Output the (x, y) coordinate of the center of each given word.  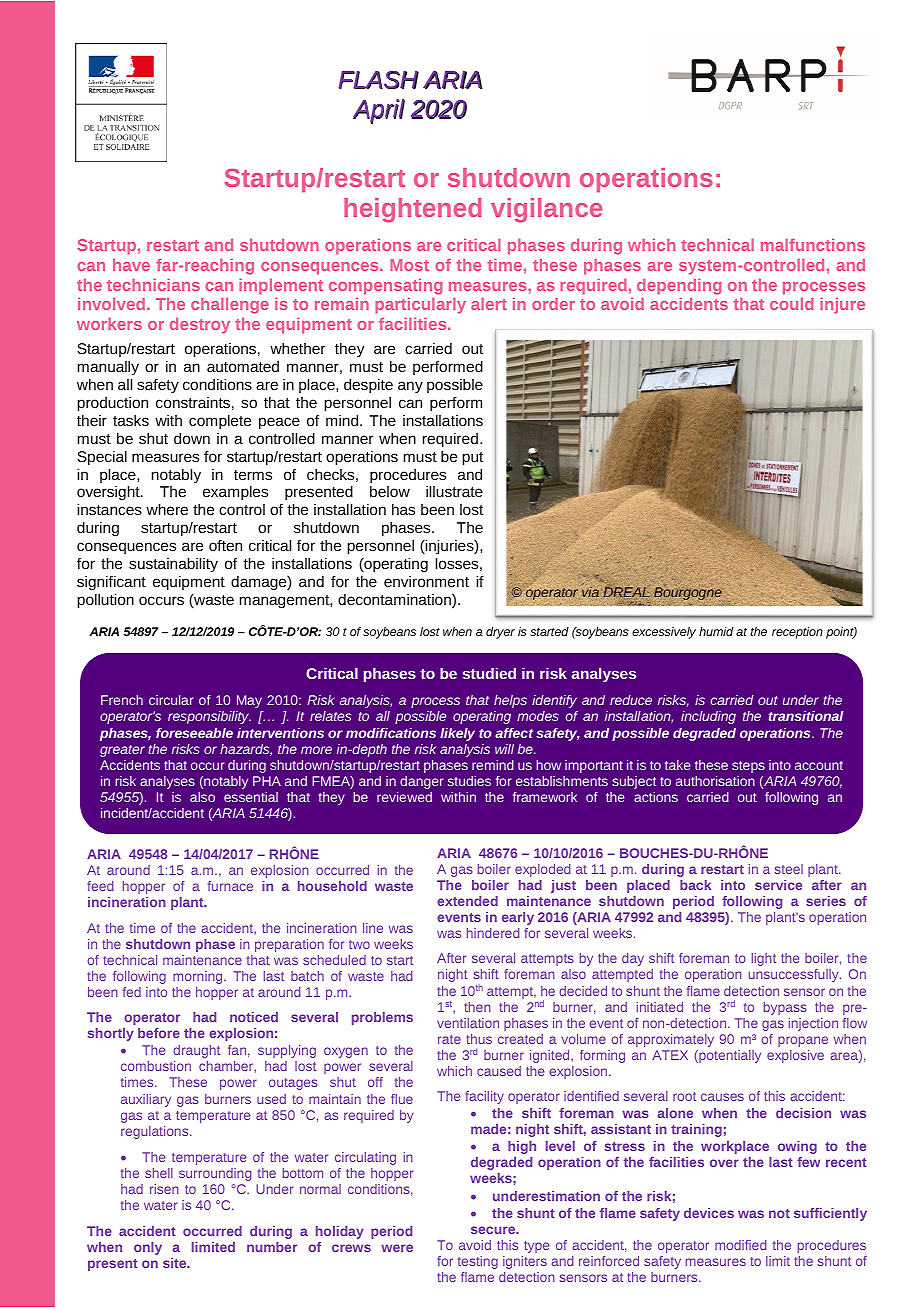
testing (478, 1262)
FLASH (378, 80)
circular (171, 700)
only (148, 1248)
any (410, 387)
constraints (193, 402)
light (764, 959)
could (792, 304)
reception (797, 633)
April (379, 111)
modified (741, 1245)
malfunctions (813, 245)
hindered (493, 933)
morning (199, 977)
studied (489, 673)
